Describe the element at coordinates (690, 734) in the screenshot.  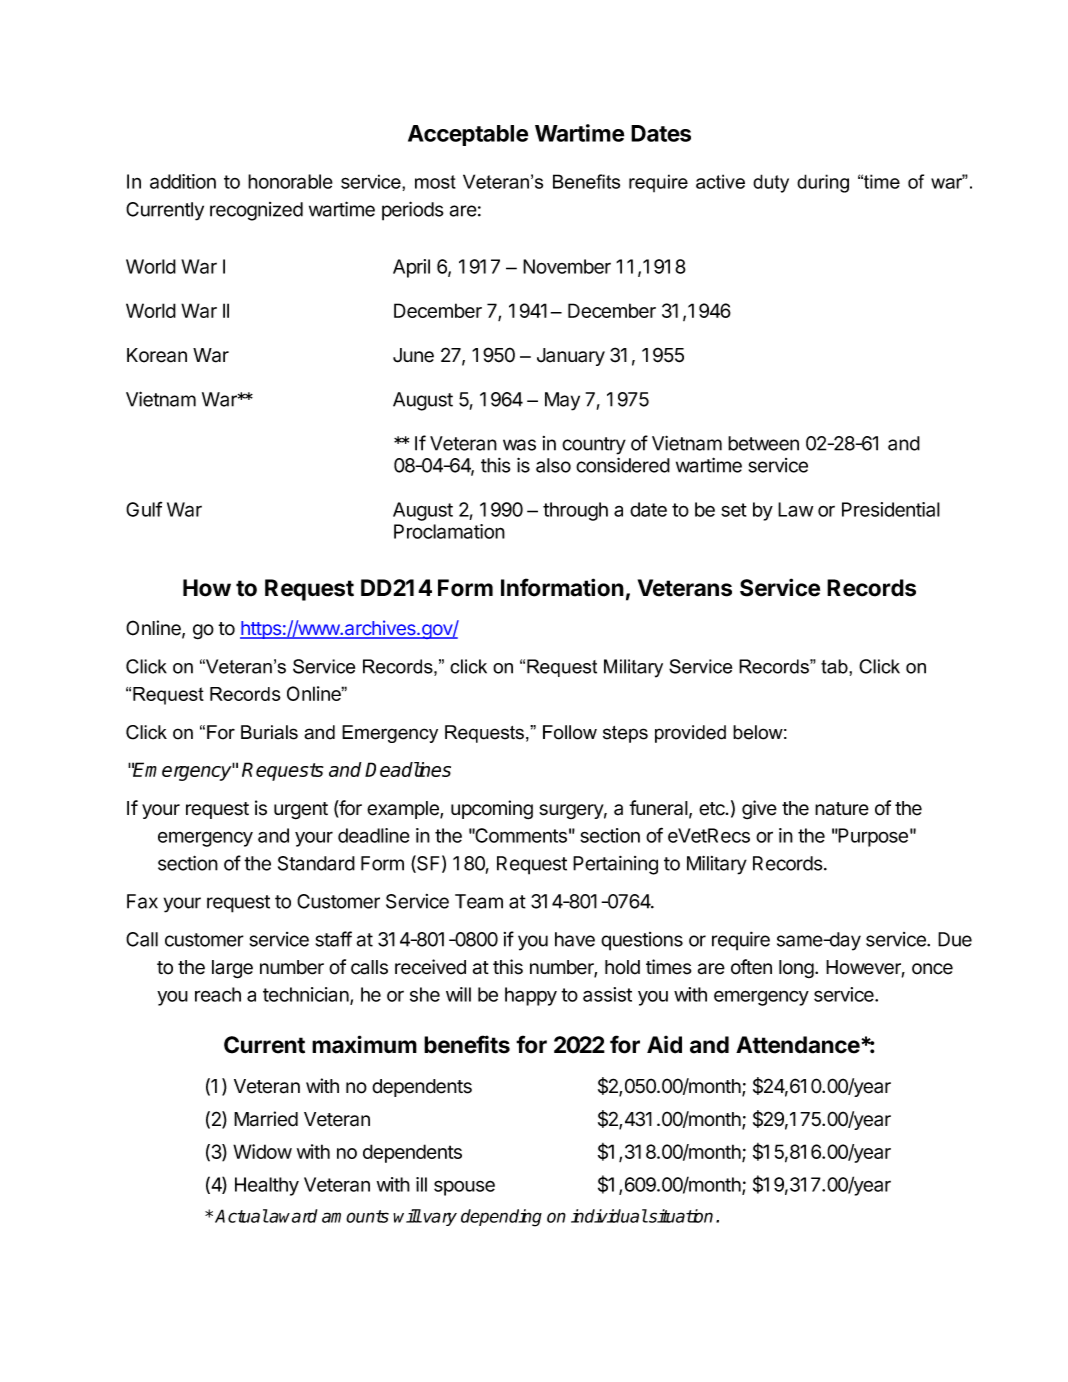
I see `provided` at that location.
